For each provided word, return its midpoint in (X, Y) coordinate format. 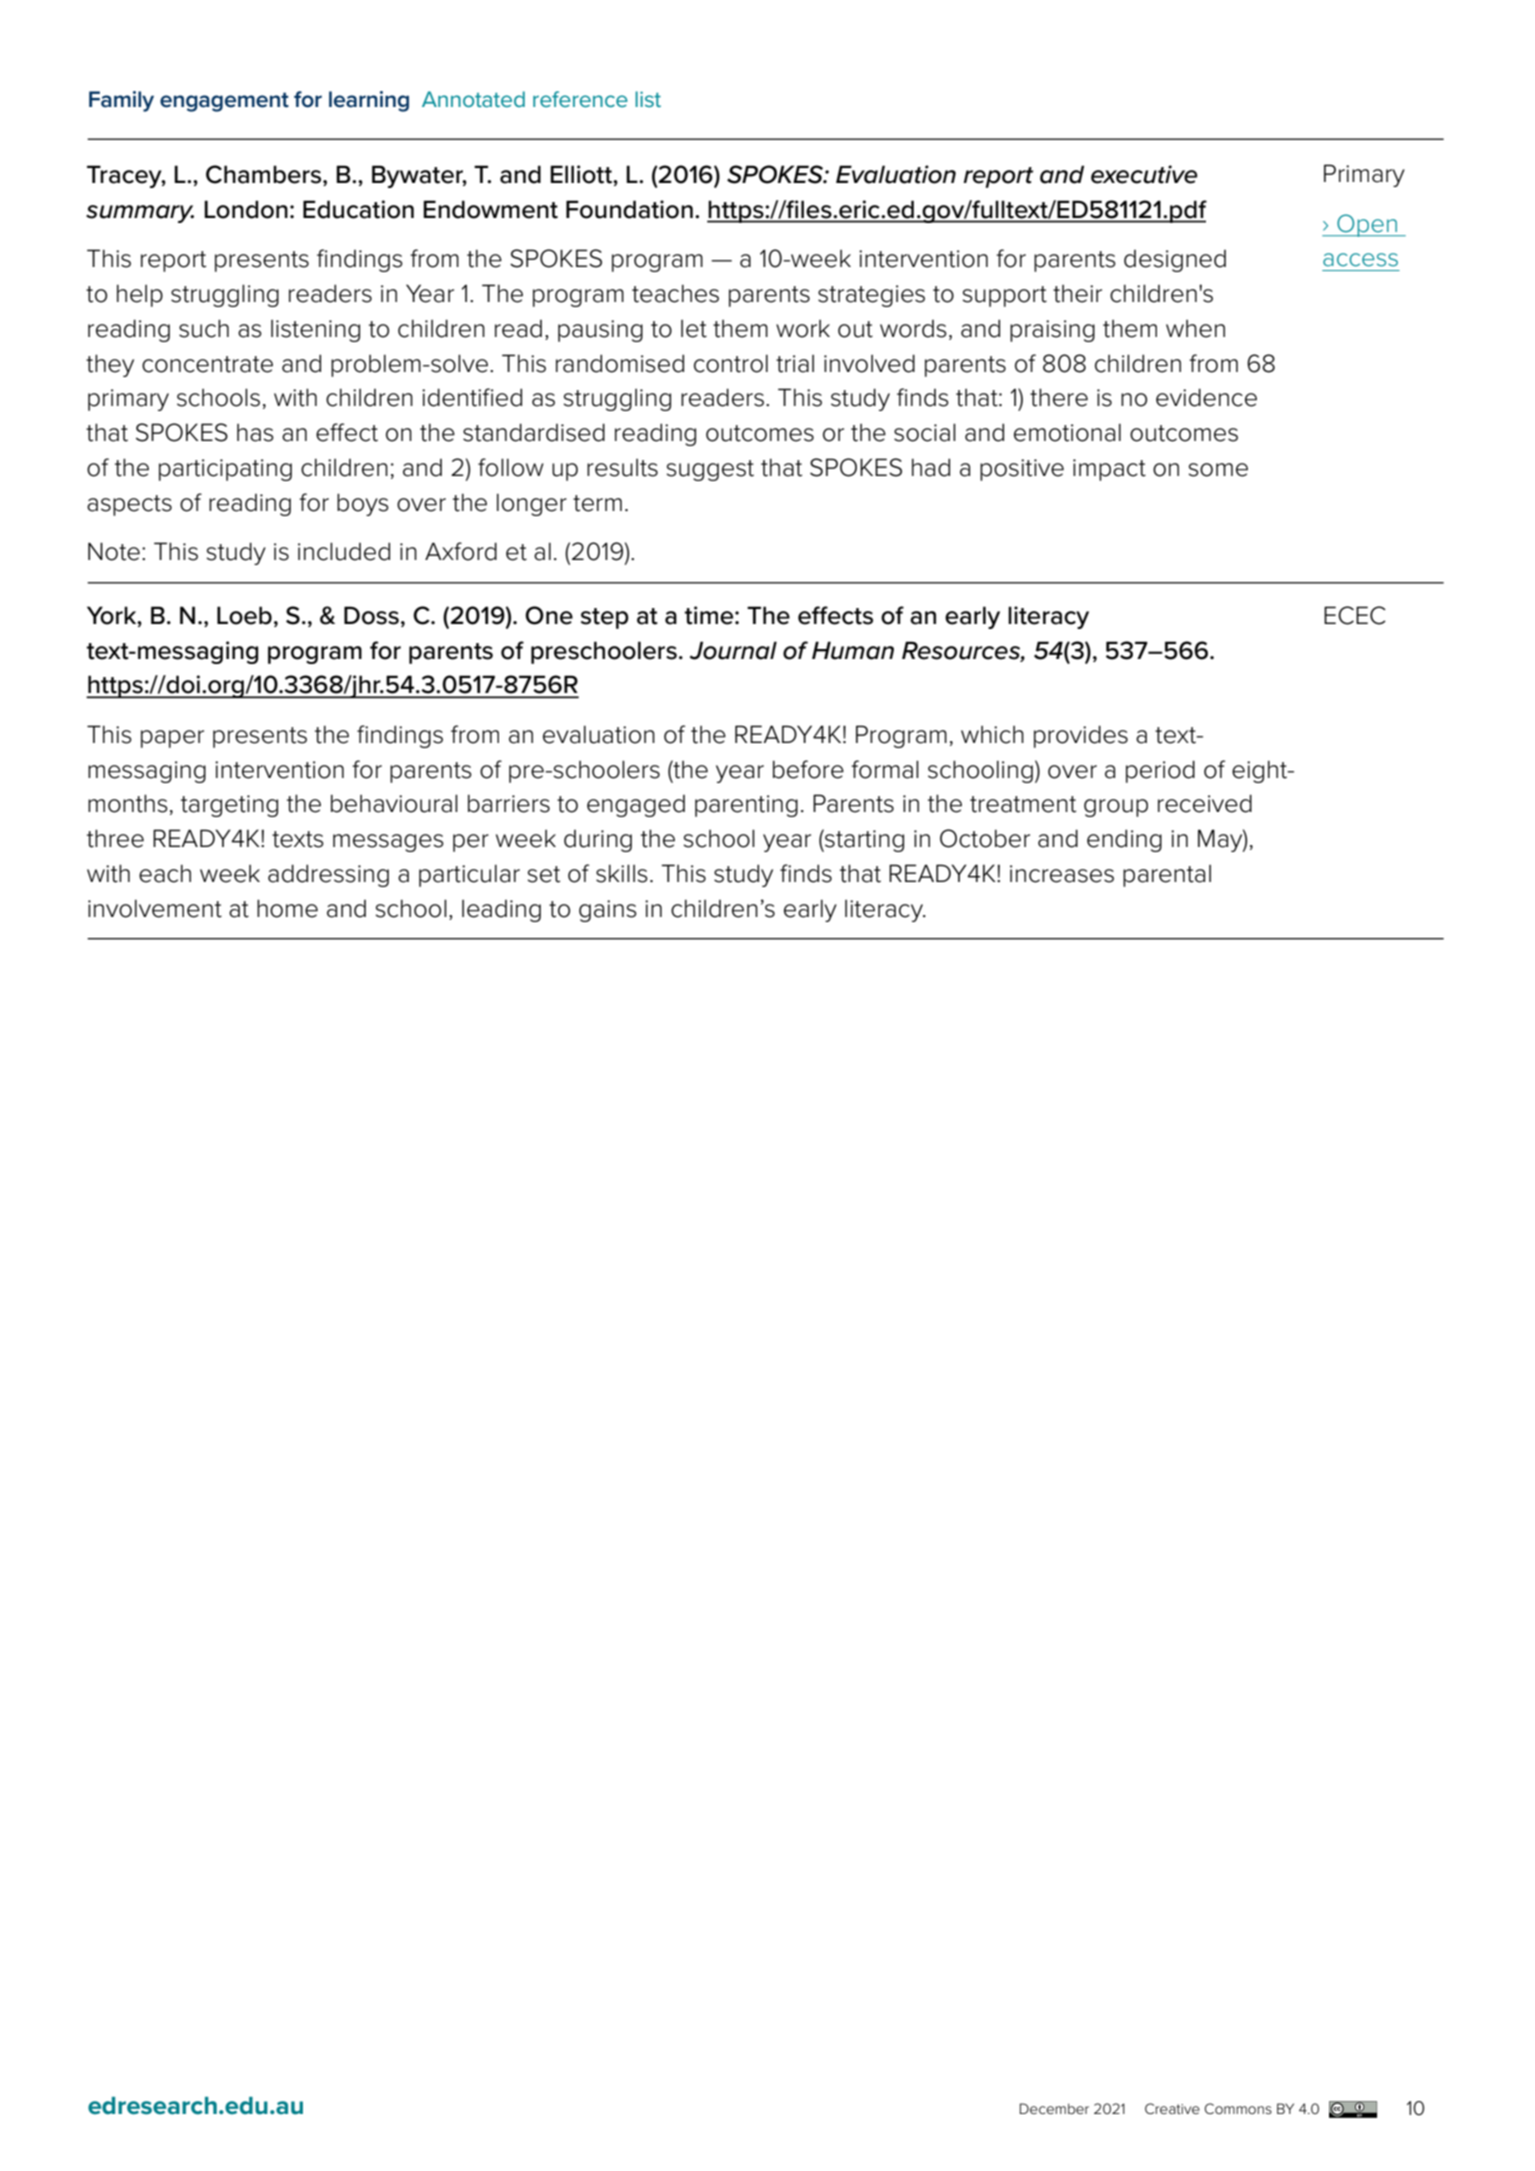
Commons (1238, 2108)
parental (1167, 876)
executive (1144, 174)
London (246, 209)
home (287, 908)
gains (608, 911)
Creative (1172, 2108)
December (1054, 2108)
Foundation (629, 209)
